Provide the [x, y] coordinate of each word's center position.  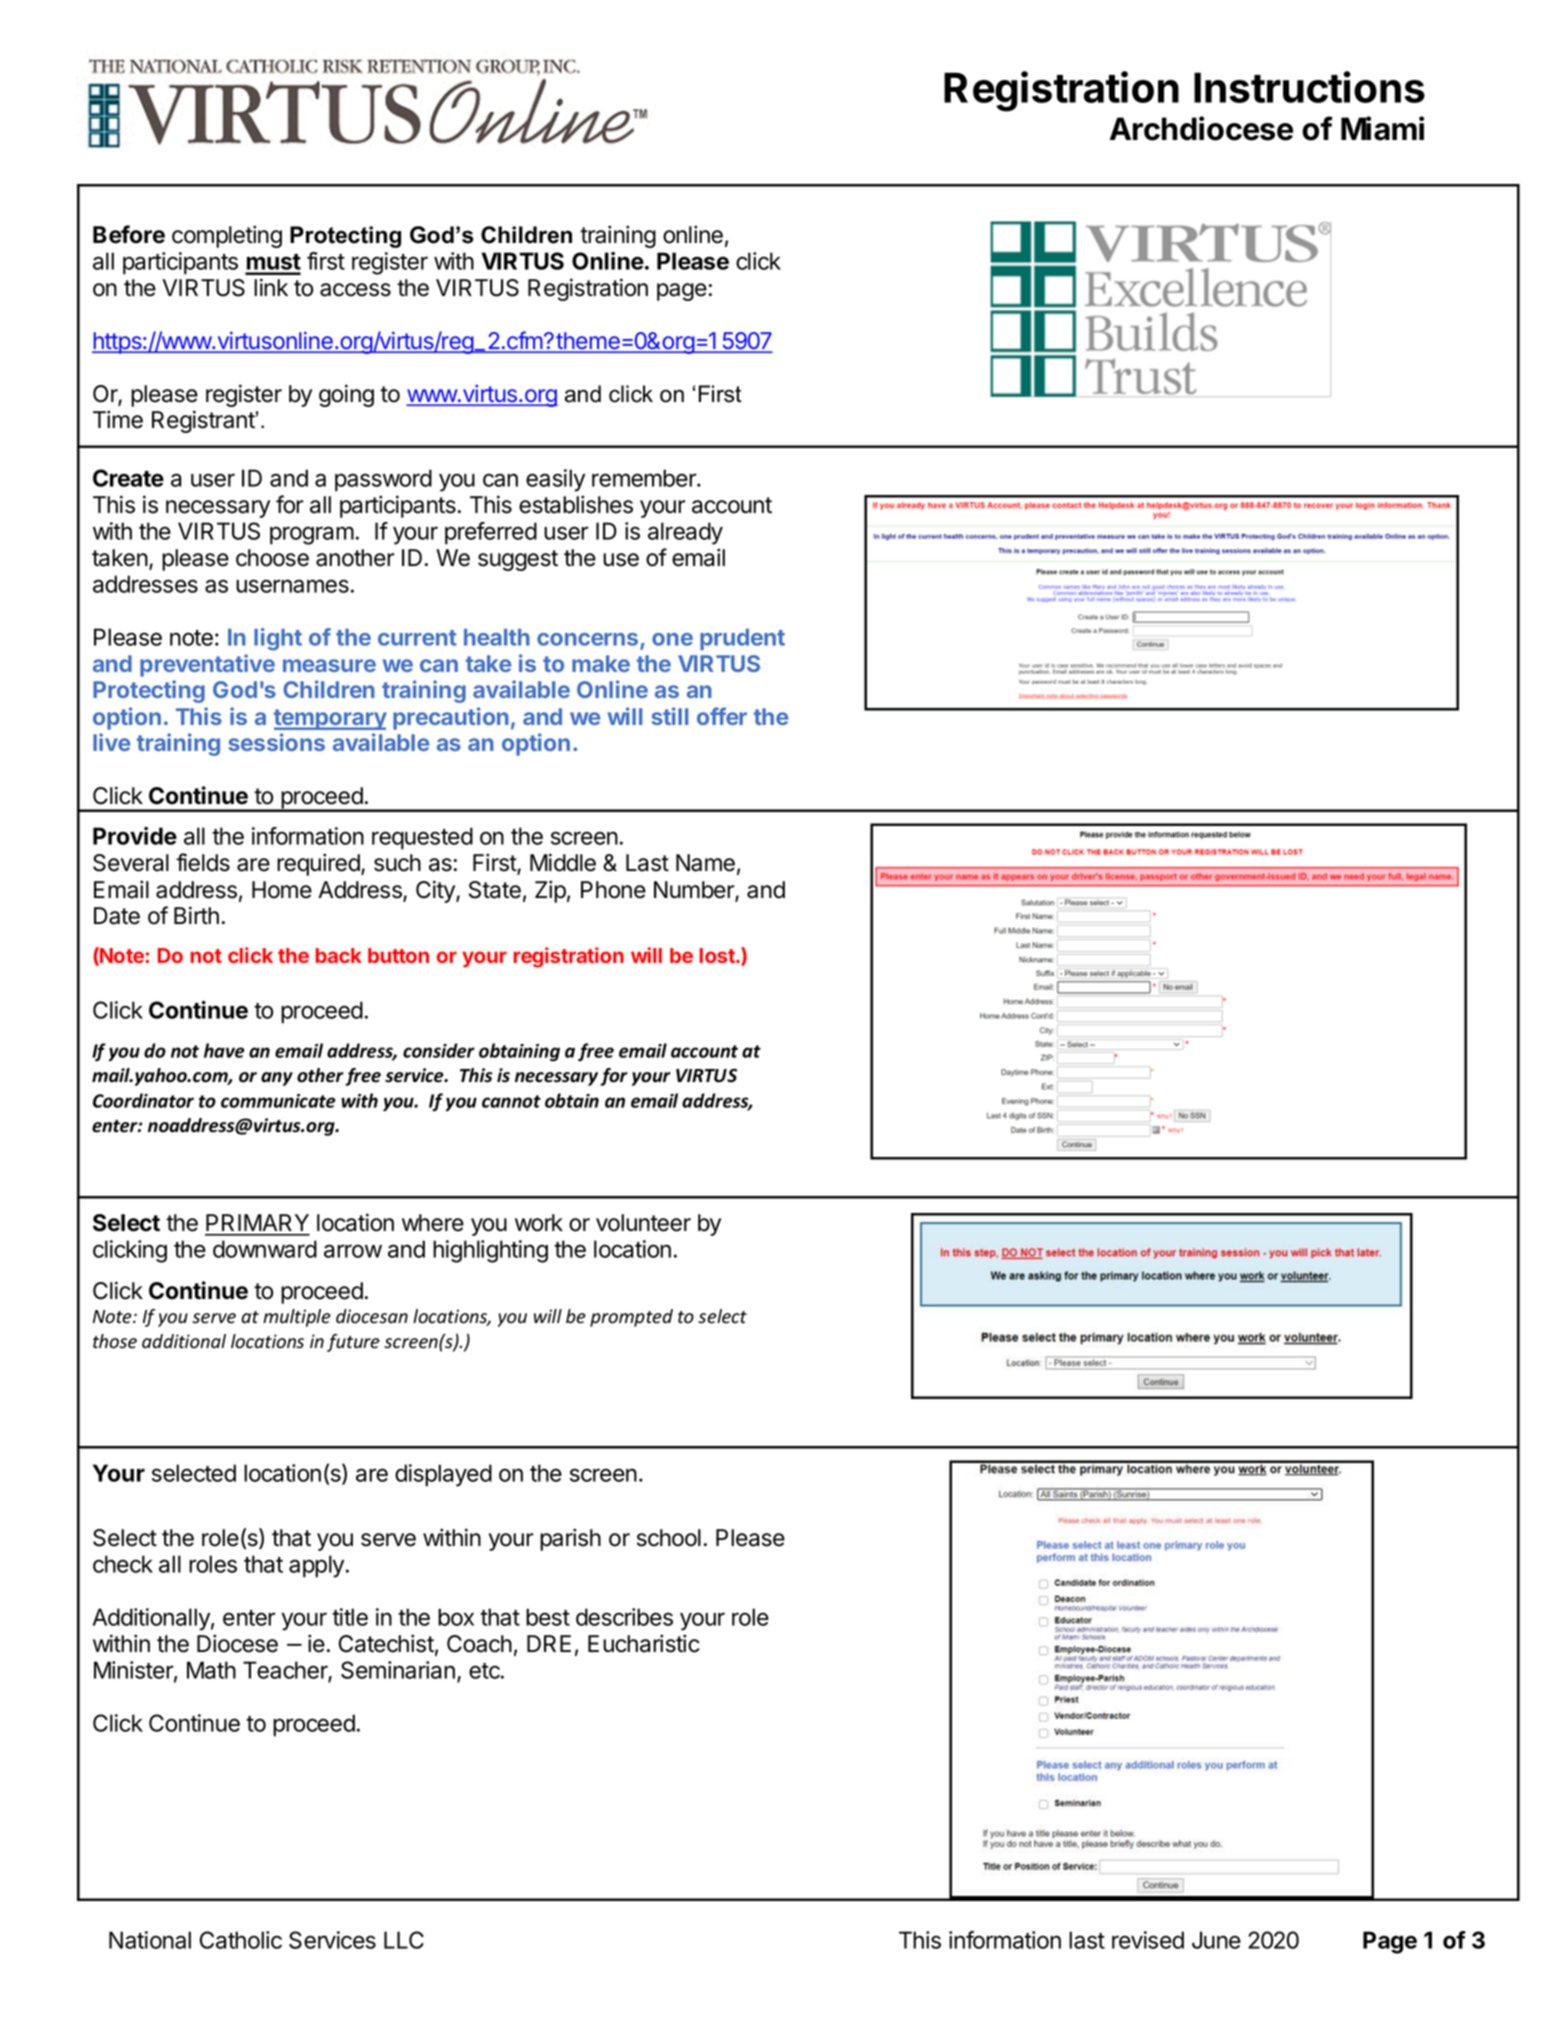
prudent [742, 639]
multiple [297, 1318]
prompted [631, 1318]
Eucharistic [644, 1643]
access [355, 290]
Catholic [241, 1940]
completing [227, 236]
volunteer [643, 1223]
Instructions [1309, 87]
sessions [276, 742]
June [1216, 1940]
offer [722, 716]
